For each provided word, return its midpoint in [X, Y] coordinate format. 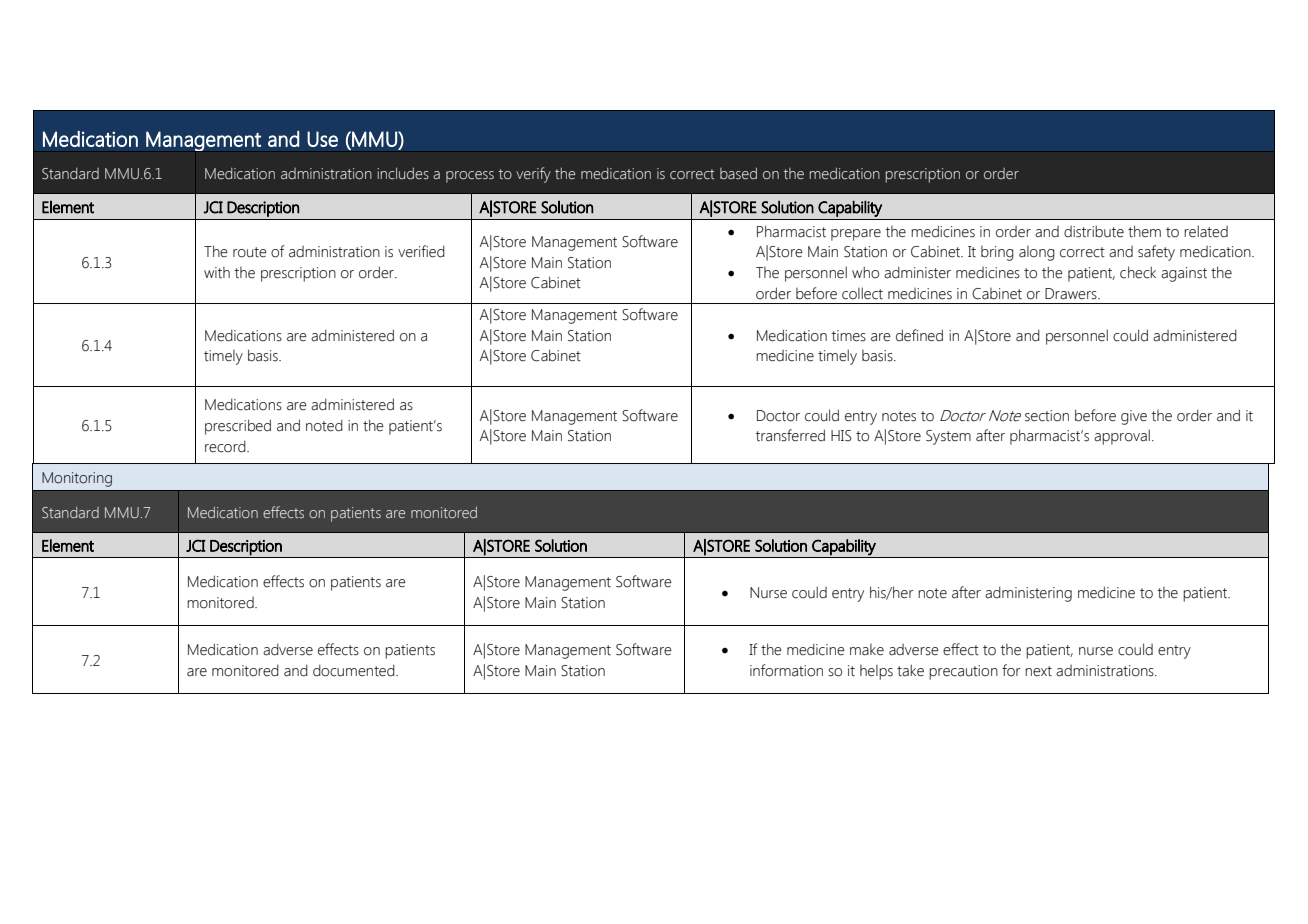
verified [421, 251]
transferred [790, 435]
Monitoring [77, 479]
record [226, 446]
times [848, 336]
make [867, 650]
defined [919, 335]
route [250, 252]
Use [322, 139]
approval [1122, 437]
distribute [1094, 231]
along [1037, 253]
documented [355, 670]
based [738, 173]
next [1038, 671]
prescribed [238, 427]
